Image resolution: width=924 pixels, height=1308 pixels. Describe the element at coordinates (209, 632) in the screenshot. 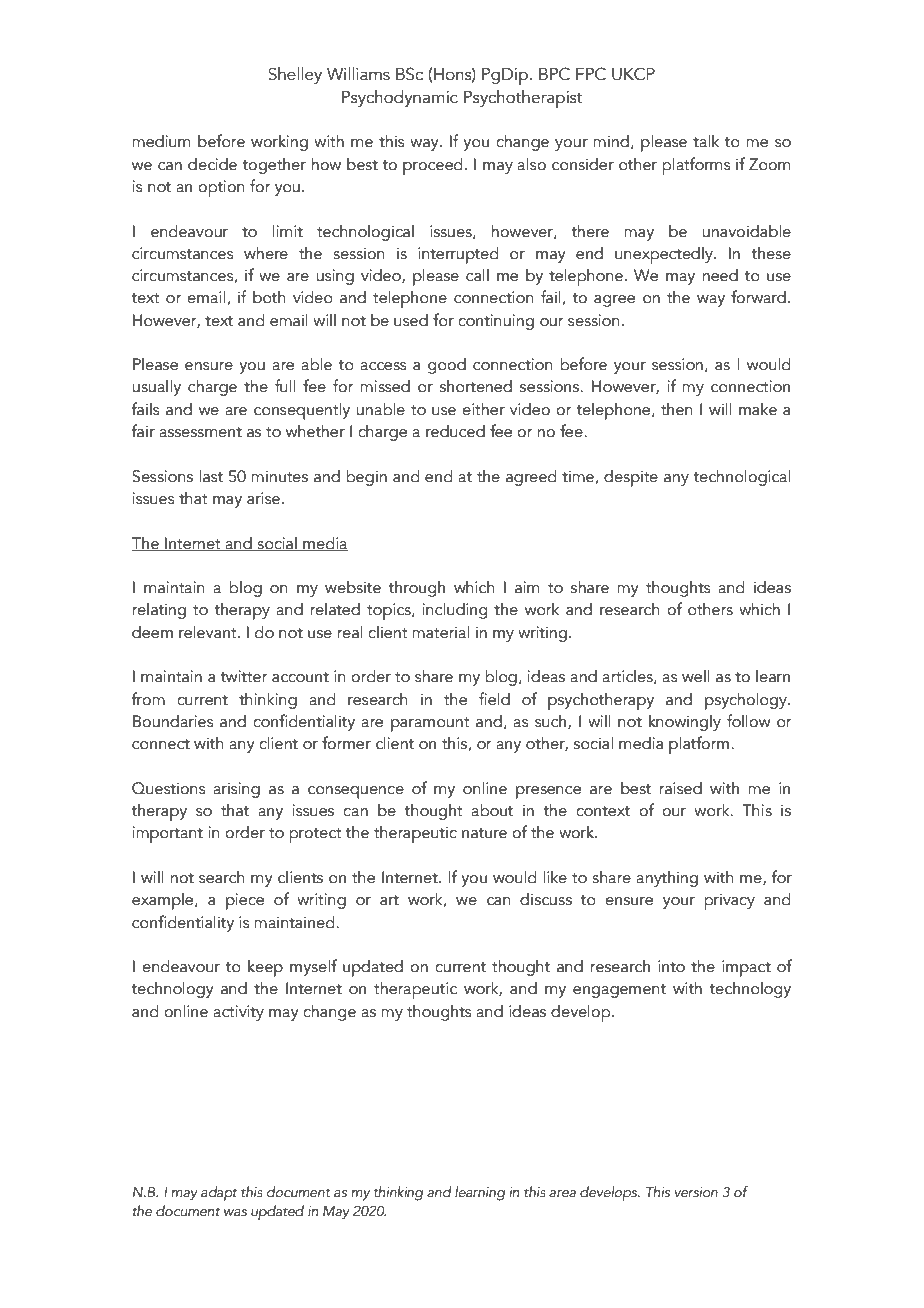

I see `relevant` at that location.
